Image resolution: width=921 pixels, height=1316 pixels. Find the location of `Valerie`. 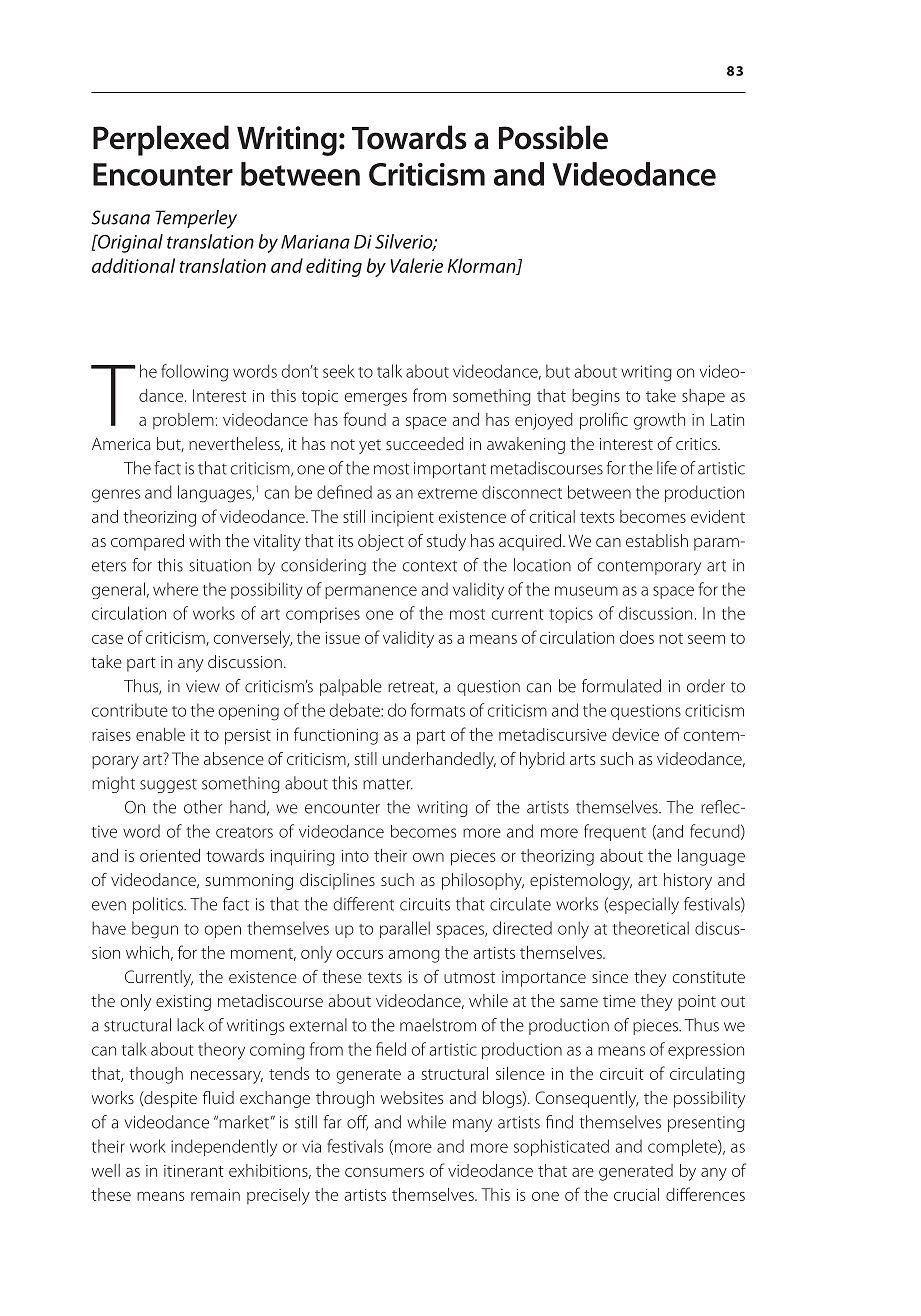

Valerie is located at coordinates (417, 265).
